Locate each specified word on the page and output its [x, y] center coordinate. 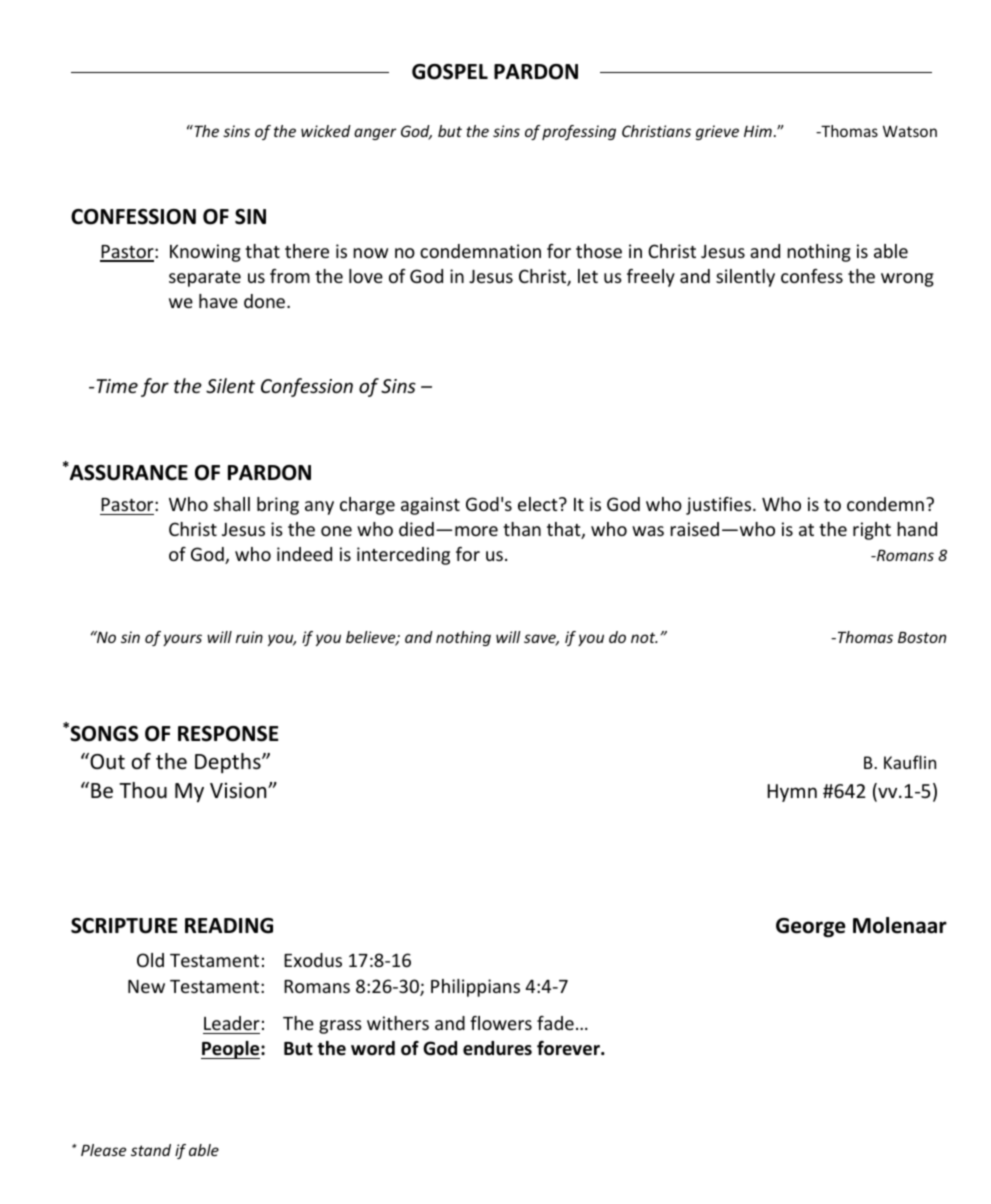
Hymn [792, 793]
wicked [326, 131]
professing [579, 132]
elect [539, 504]
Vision [239, 790]
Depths [229, 763]
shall [232, 504]
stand [151, 1150]
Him [758, 131]
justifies [720, 506]
